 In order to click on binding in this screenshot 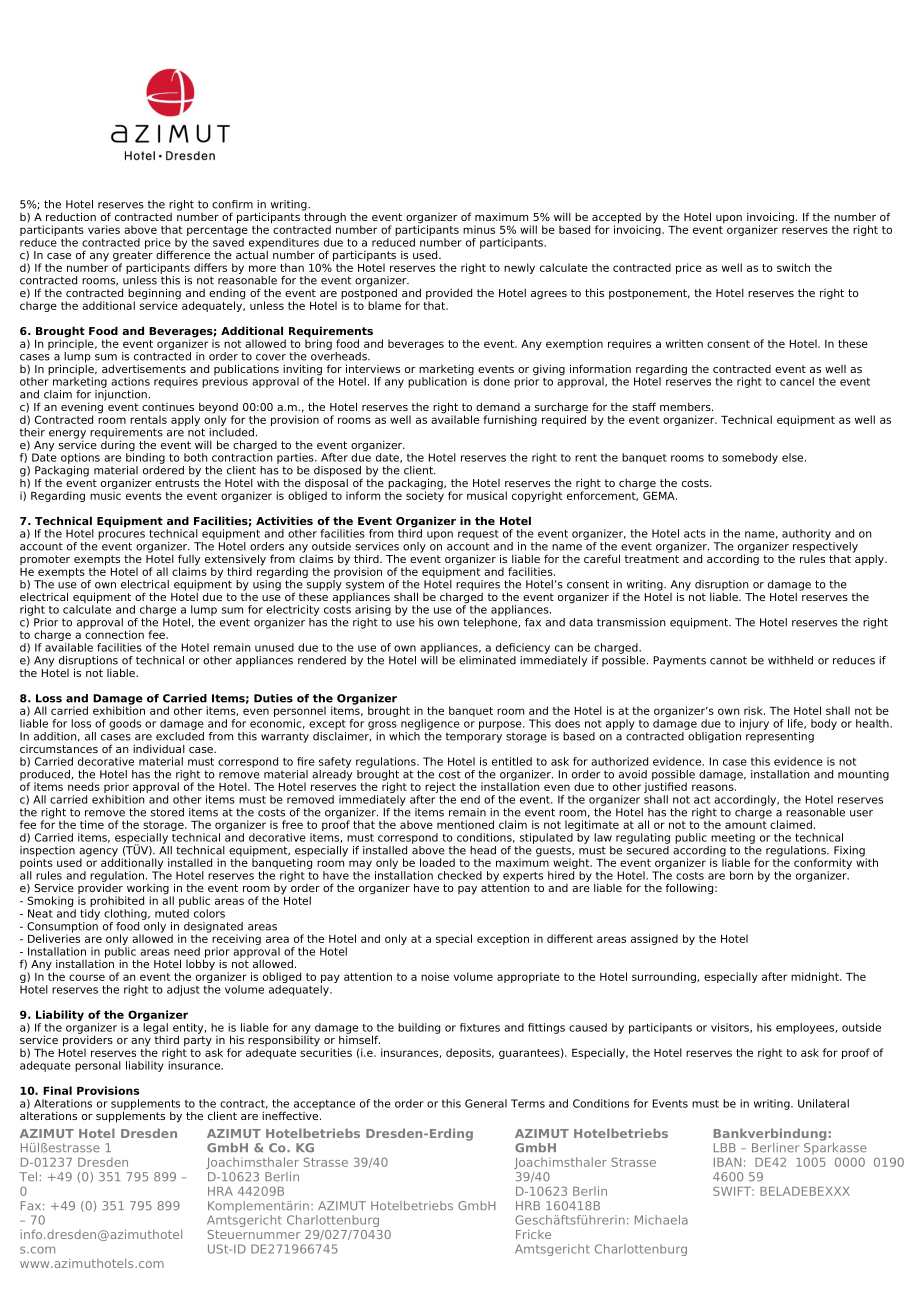, I will do `click(145, 457)`.
